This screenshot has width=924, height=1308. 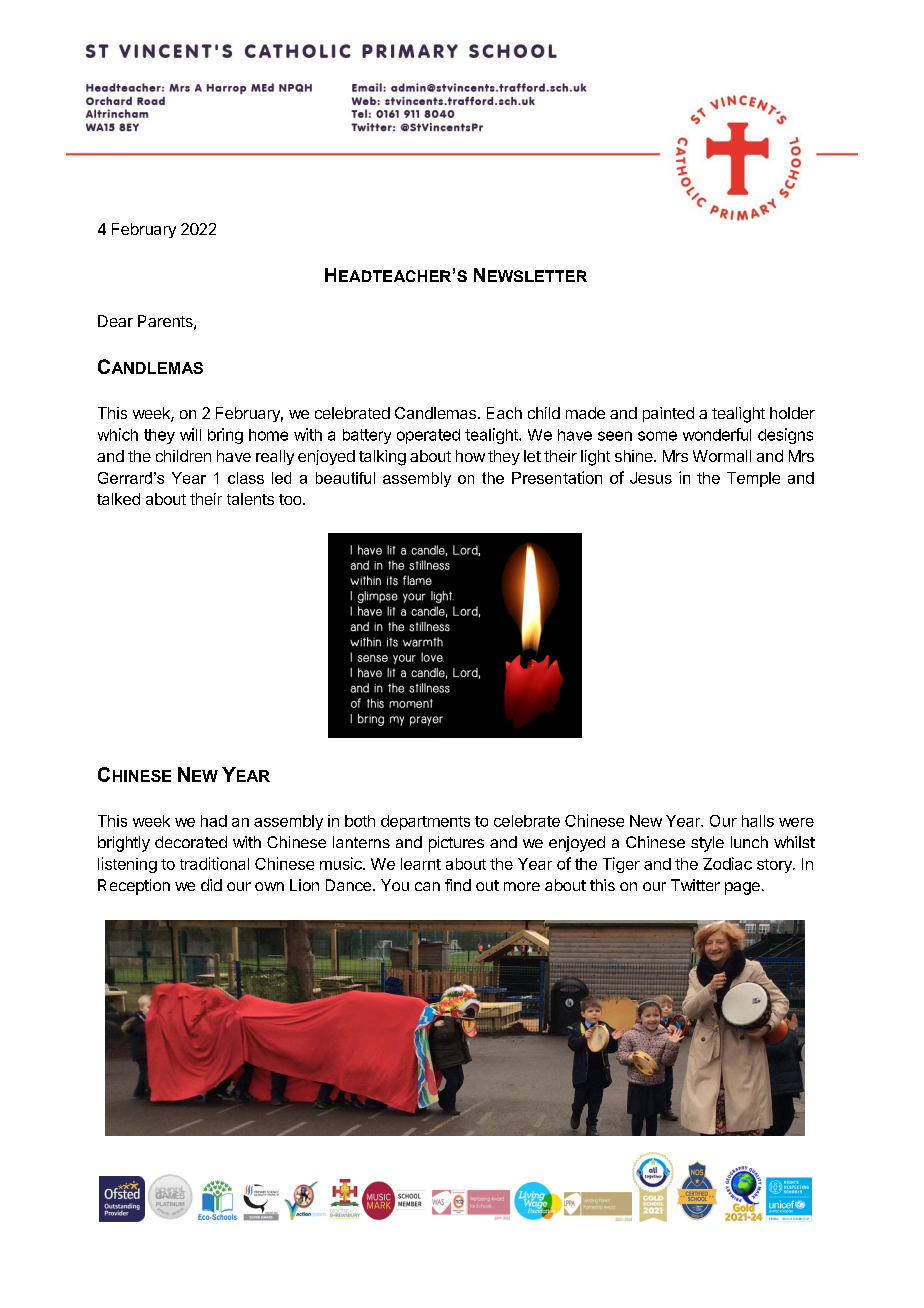 What do you see at coordinates (214, 863) in the screenshot?
I see `traditional` at bounding box center [214, 863].
